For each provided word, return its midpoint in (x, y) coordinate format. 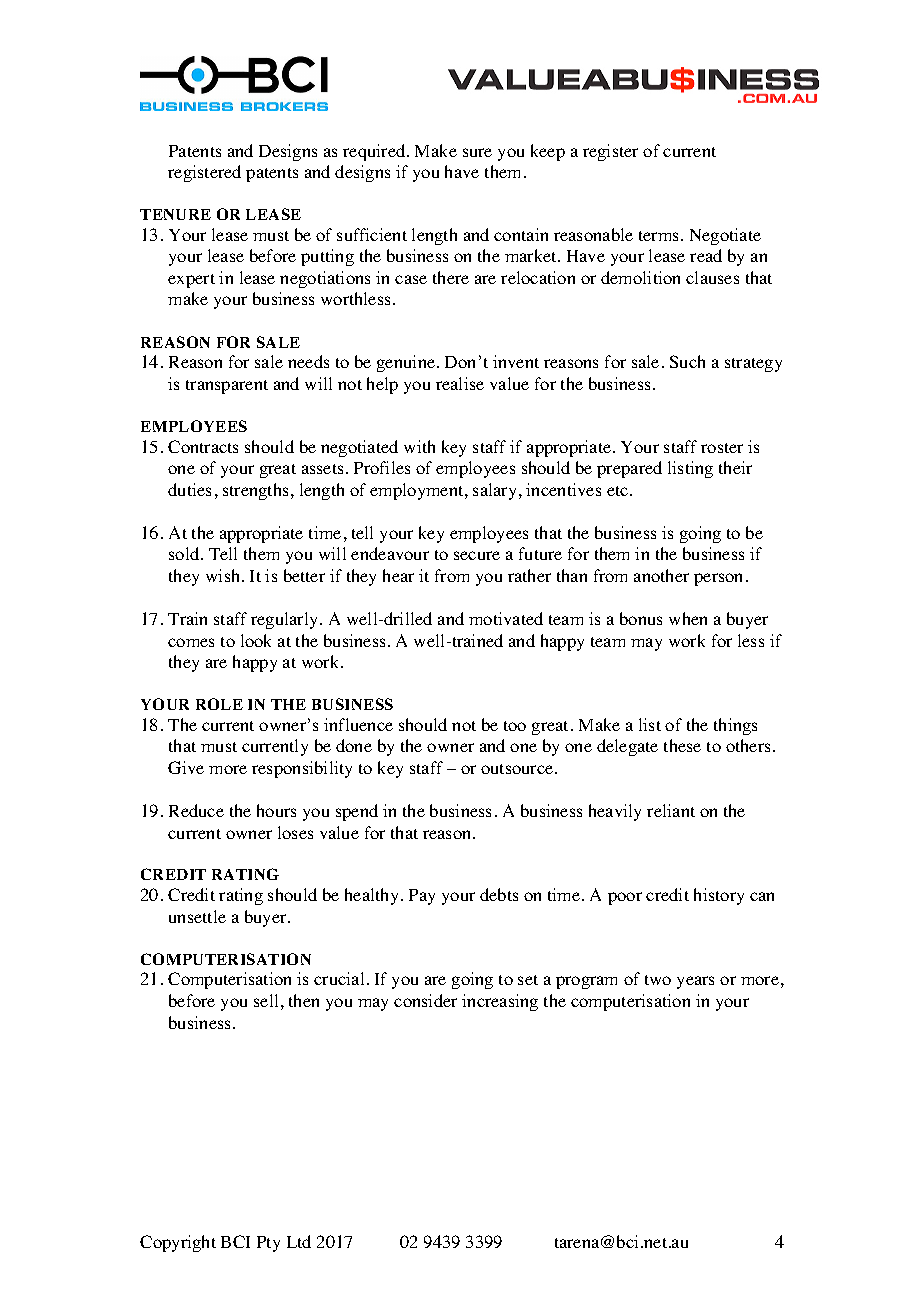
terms (660, 236)
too (515, 726)
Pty (268, 1244)
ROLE (219, 704)
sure (477, 152)
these (682, 745)
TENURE (175, 214)
